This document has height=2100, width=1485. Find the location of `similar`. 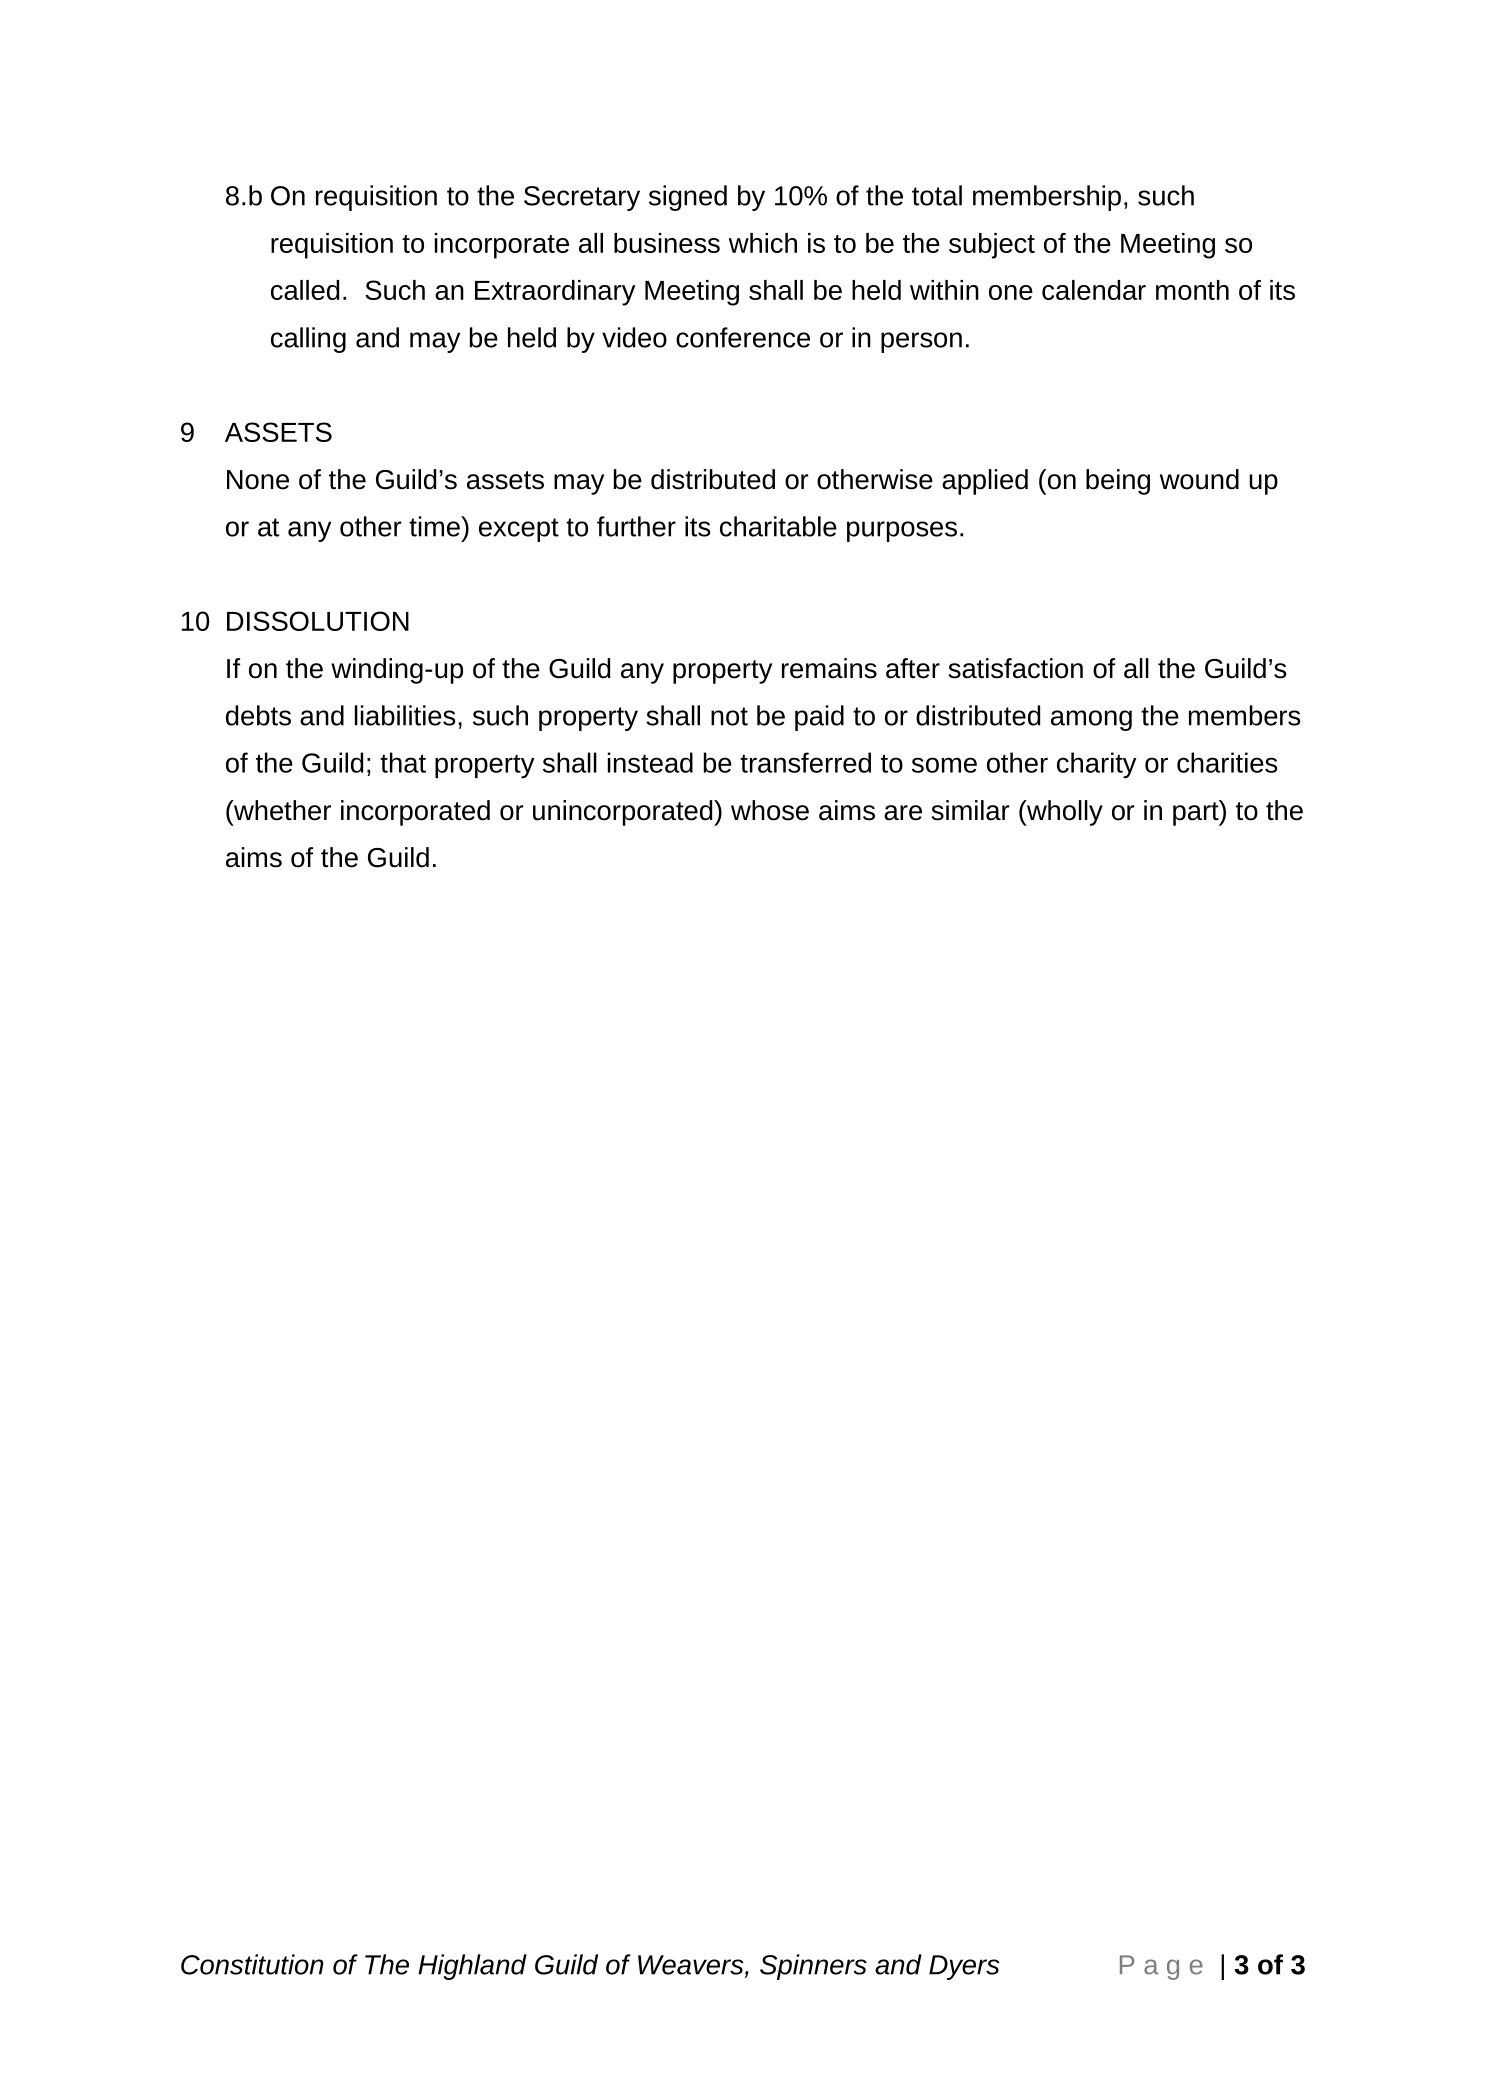

similar is located at coordinates (970, 810).
